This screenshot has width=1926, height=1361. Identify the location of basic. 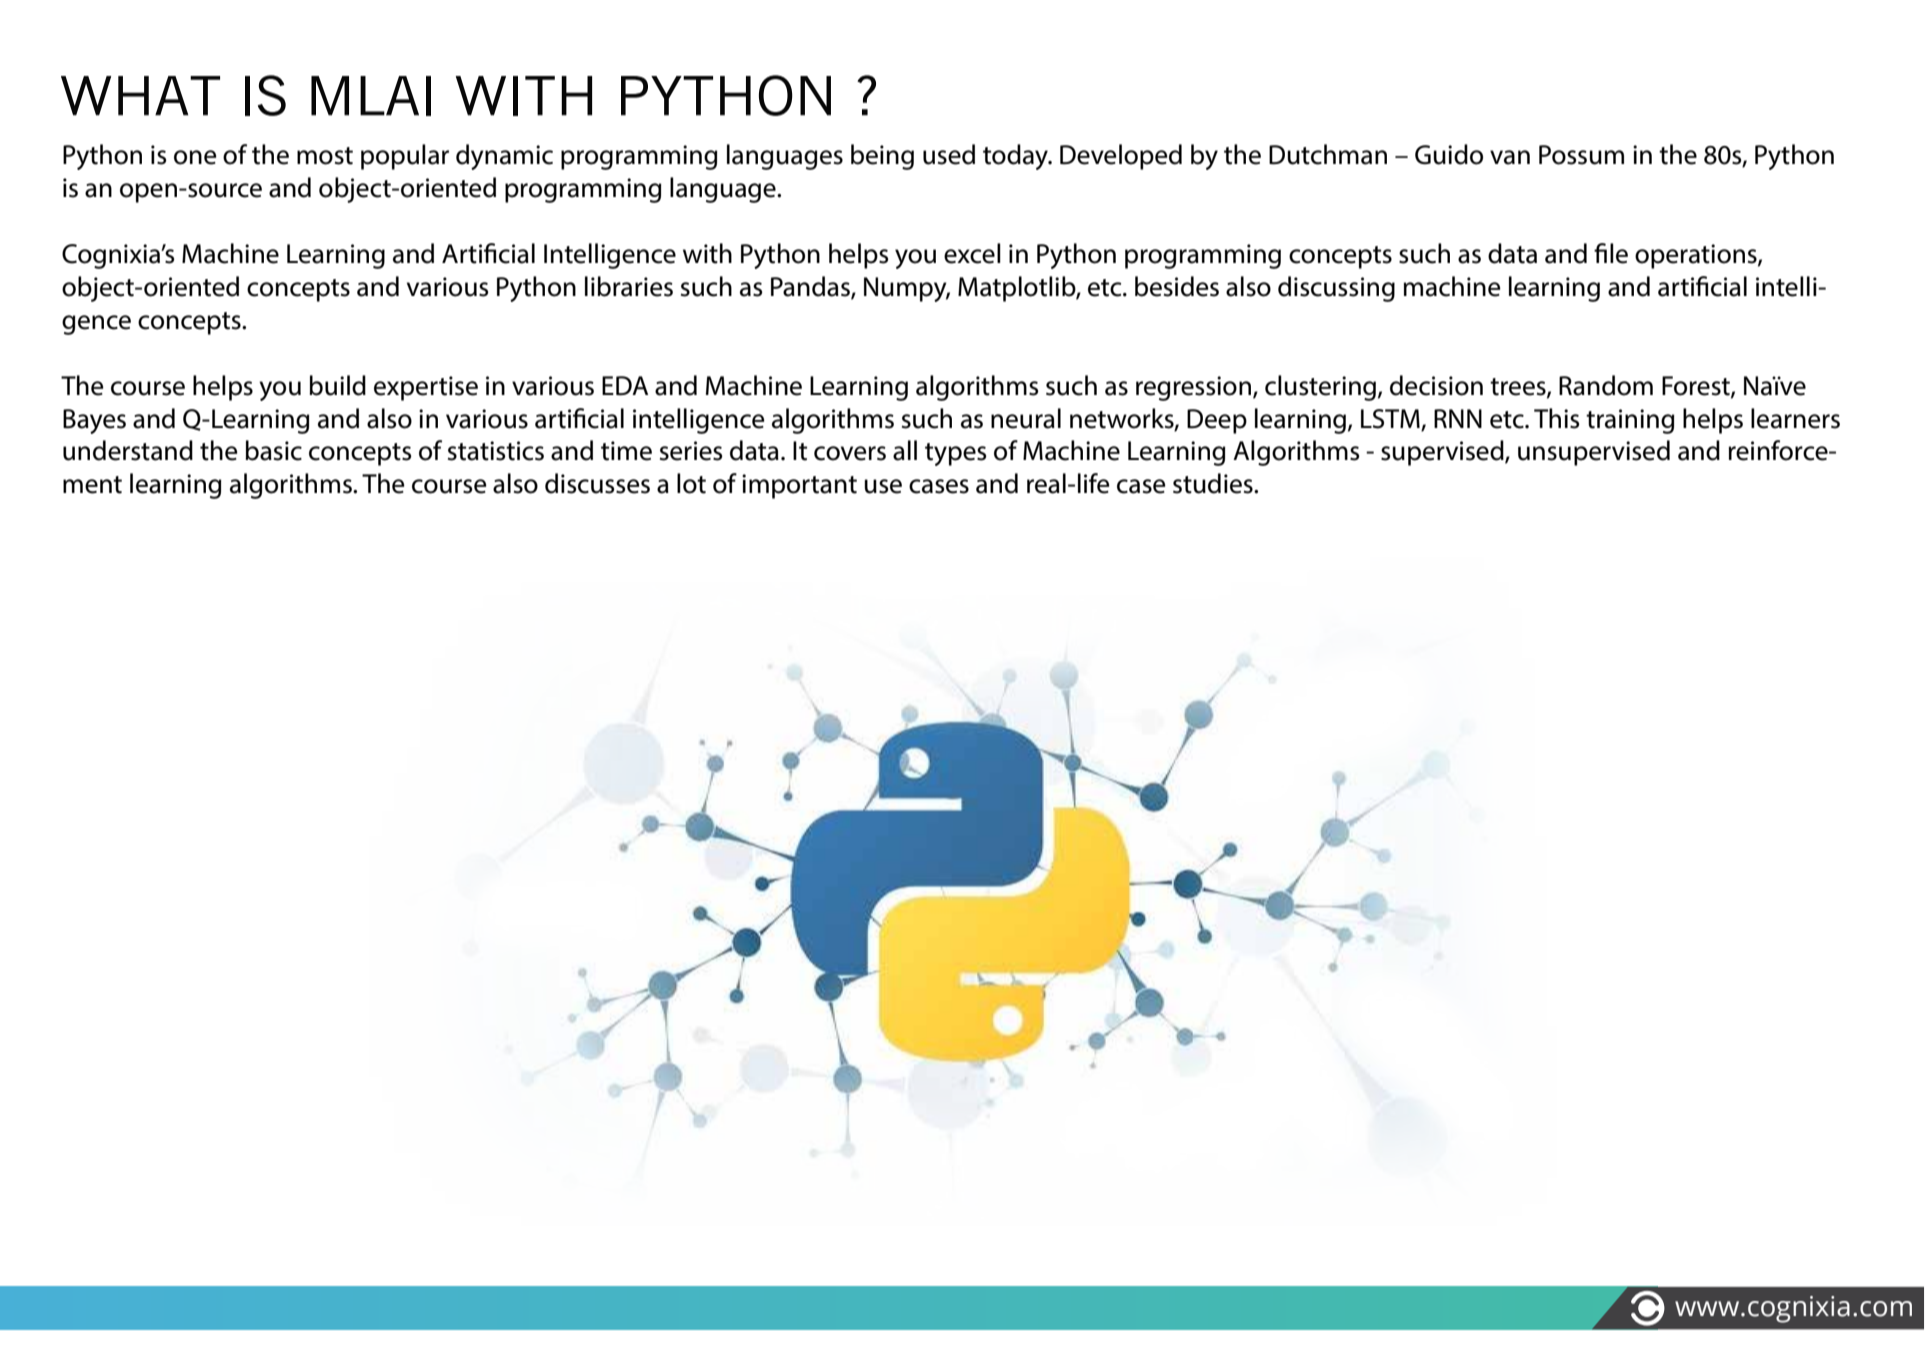
(273, 450).
